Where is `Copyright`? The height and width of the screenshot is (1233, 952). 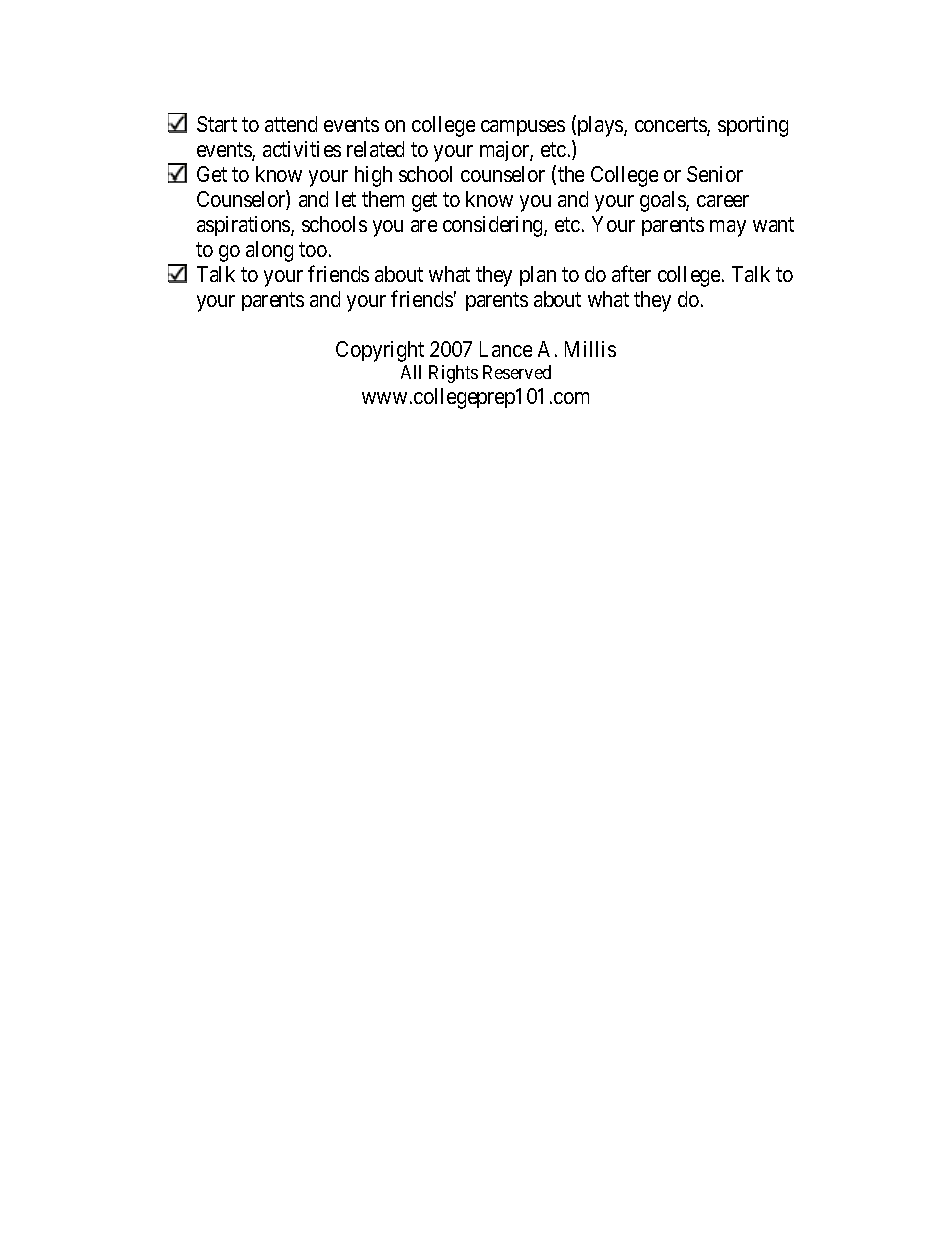 Copyright is located at coordinates (380, 351).
